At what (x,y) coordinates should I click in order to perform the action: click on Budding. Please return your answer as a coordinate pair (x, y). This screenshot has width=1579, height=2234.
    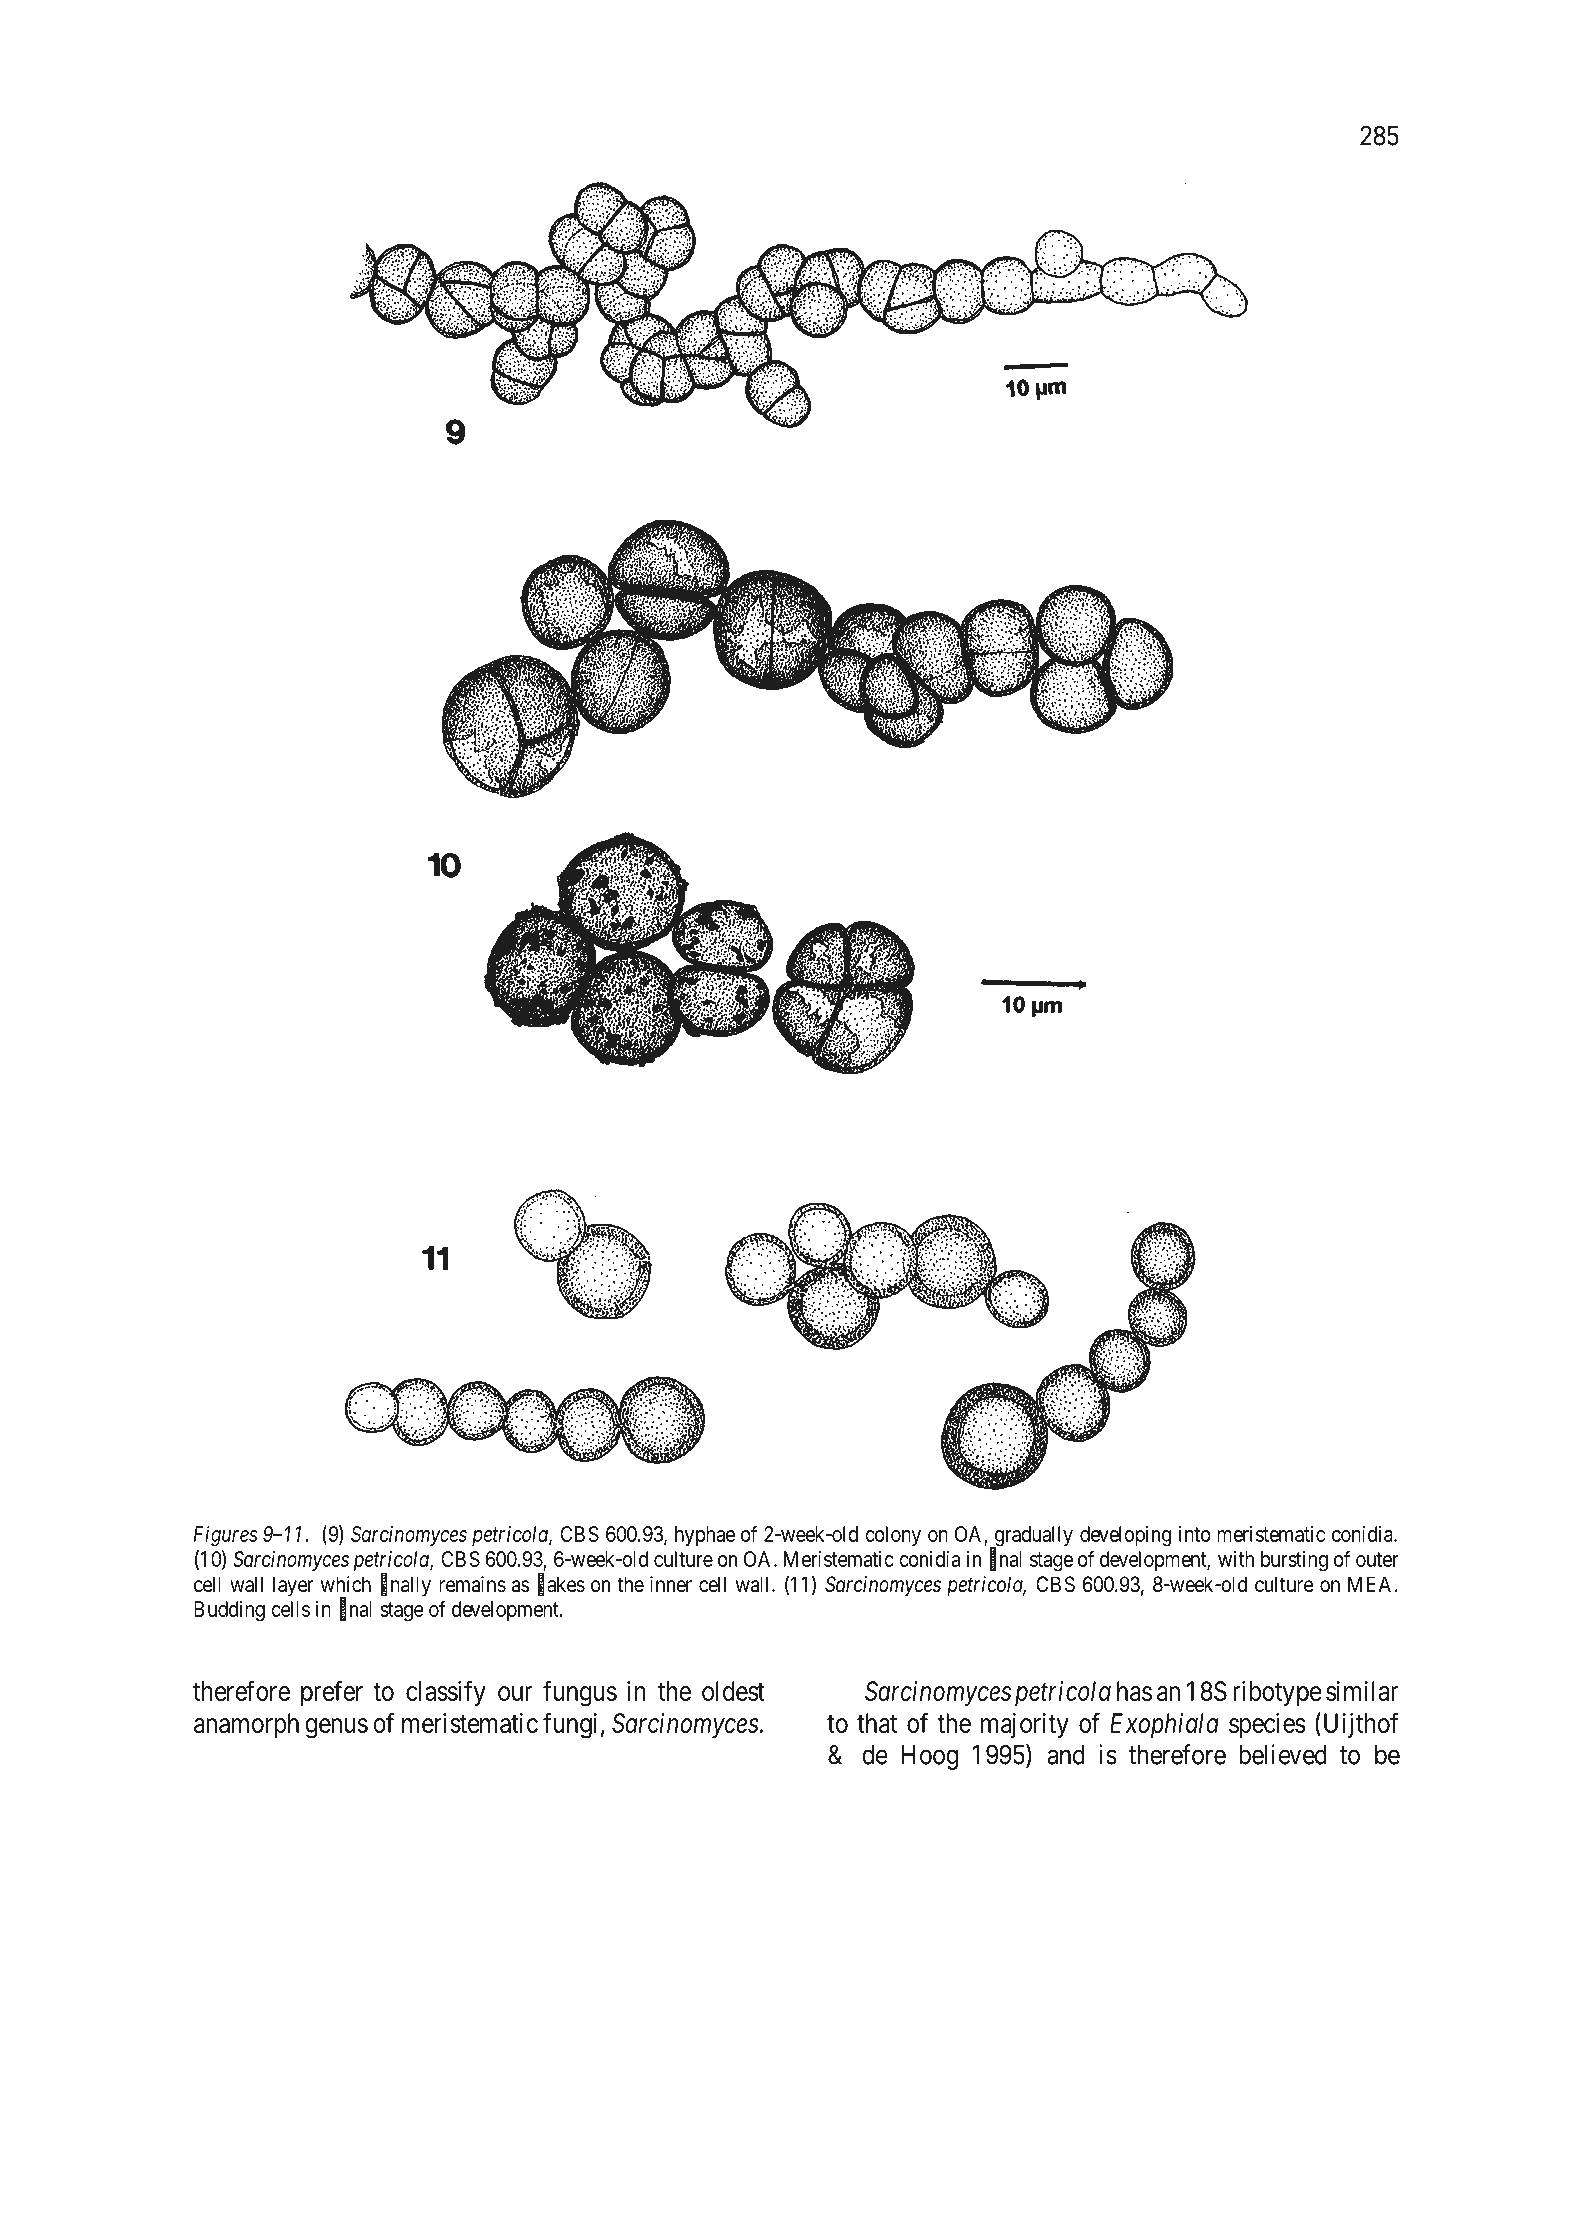
    Looking at the image, I should click on (229, 1611).
